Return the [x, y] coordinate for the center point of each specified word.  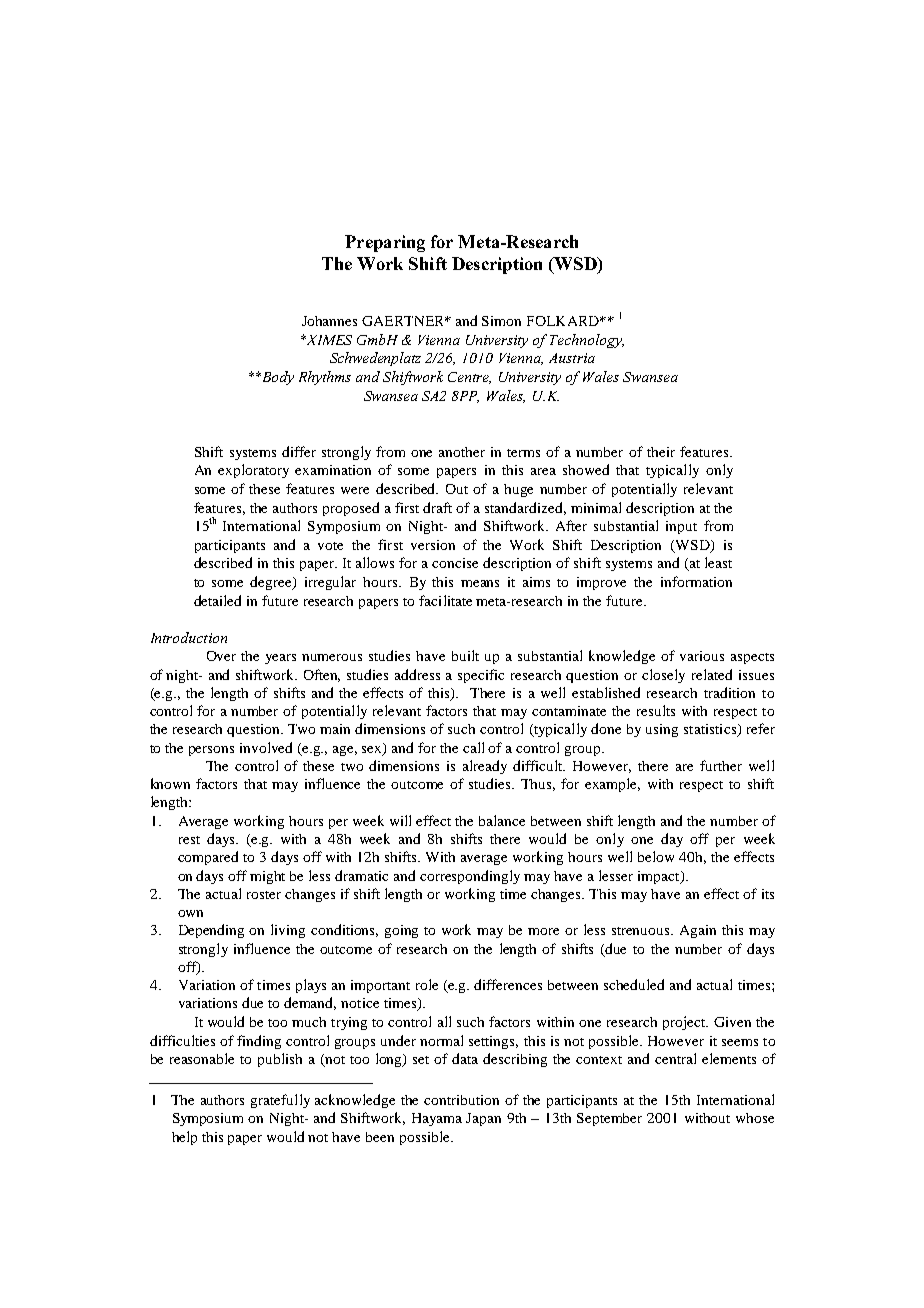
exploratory [253, 471]
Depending [211, 931]
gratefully [280, 1101]
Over [221, 656]
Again [698, 931]
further [721, 765]
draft [437, 507]
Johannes [329, 321]
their [661, 452]
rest [189, 840]
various [702, 656]
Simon [501, 321]
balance [502, 820]
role [427, 984]
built [465, 655]
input [681, 527]
